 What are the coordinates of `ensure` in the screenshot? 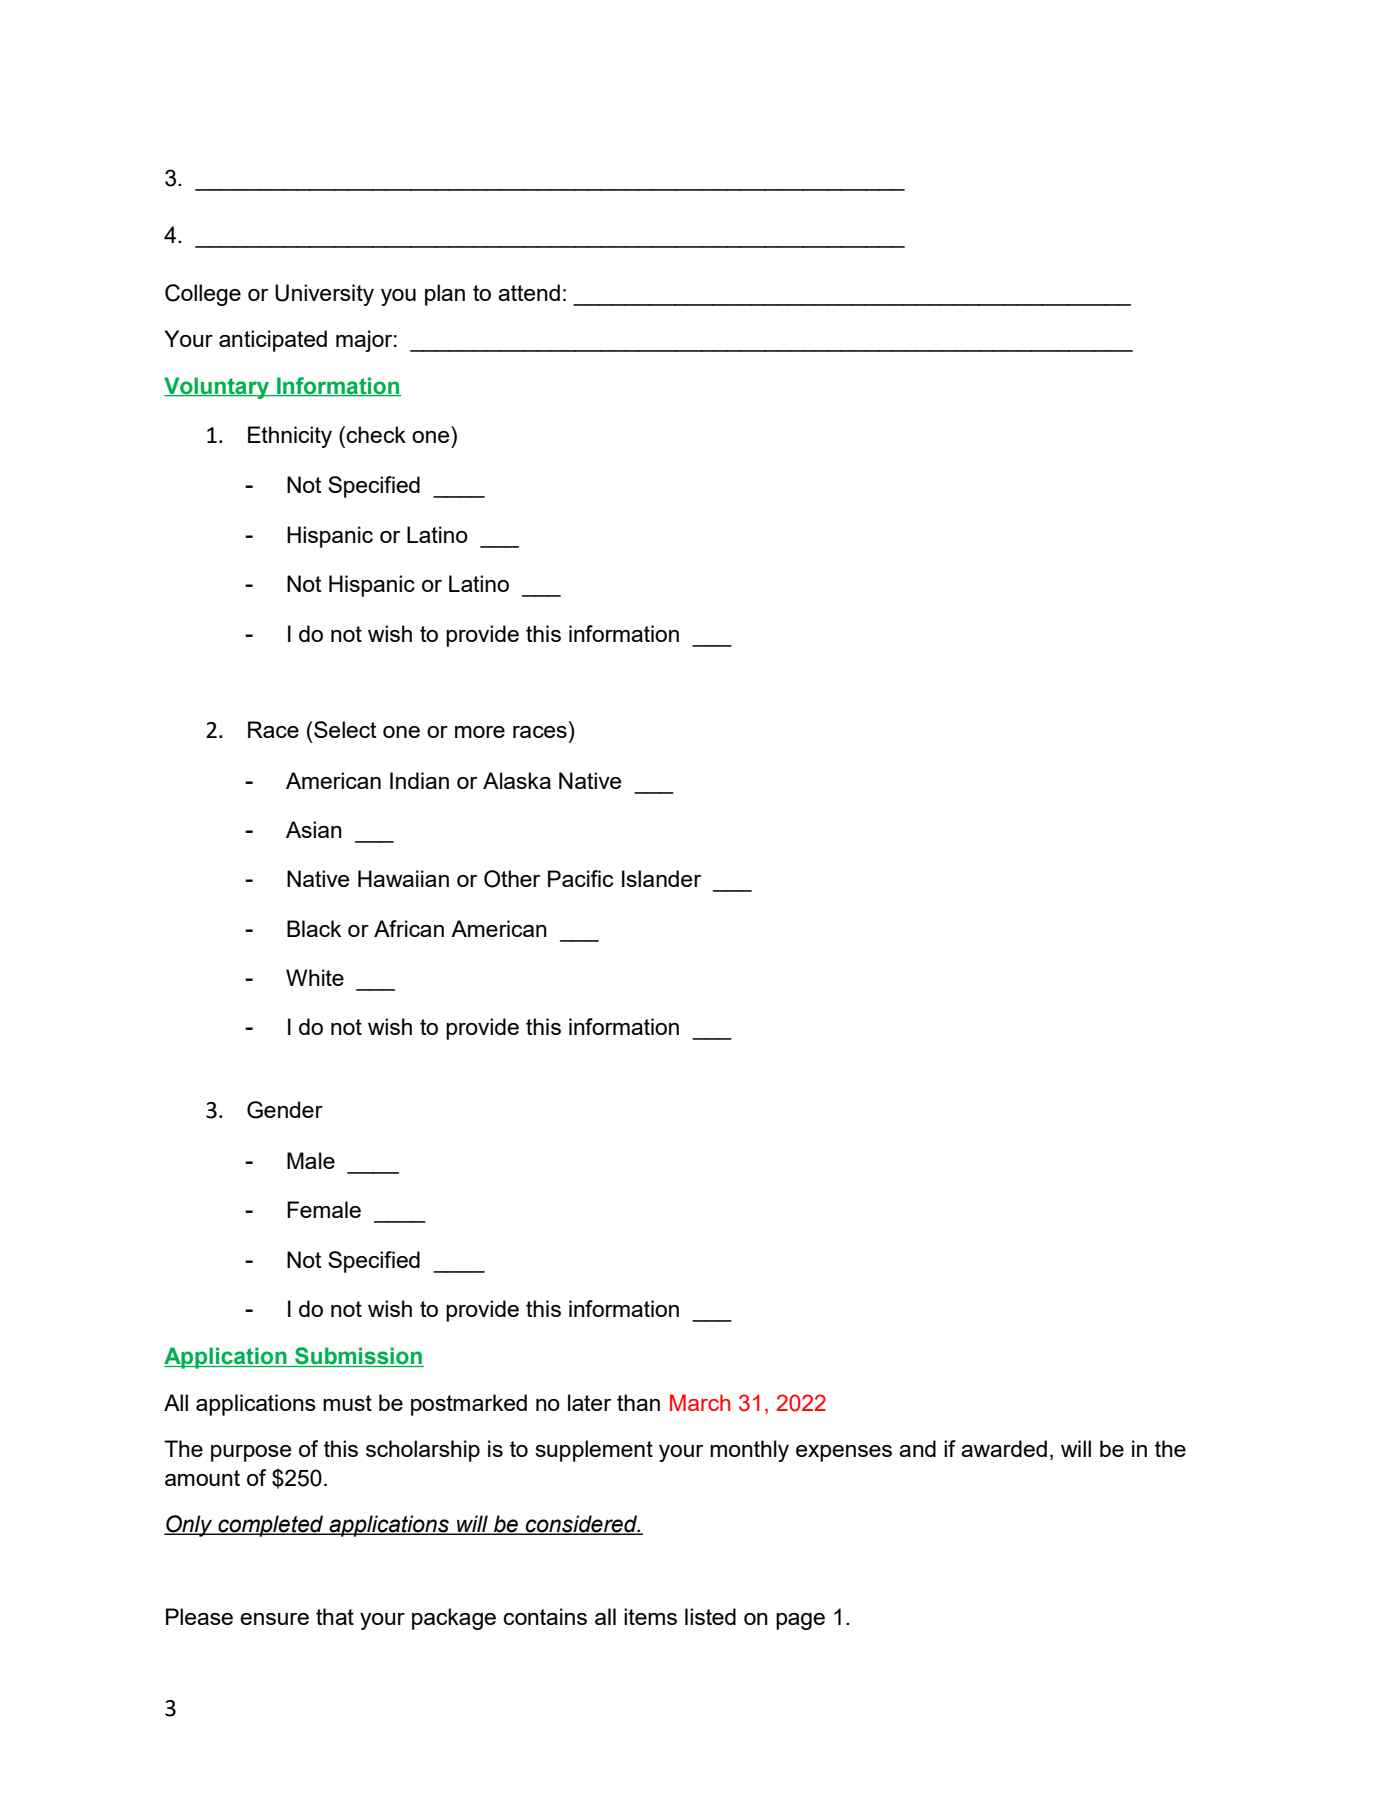 It's located at (274, 1619).
